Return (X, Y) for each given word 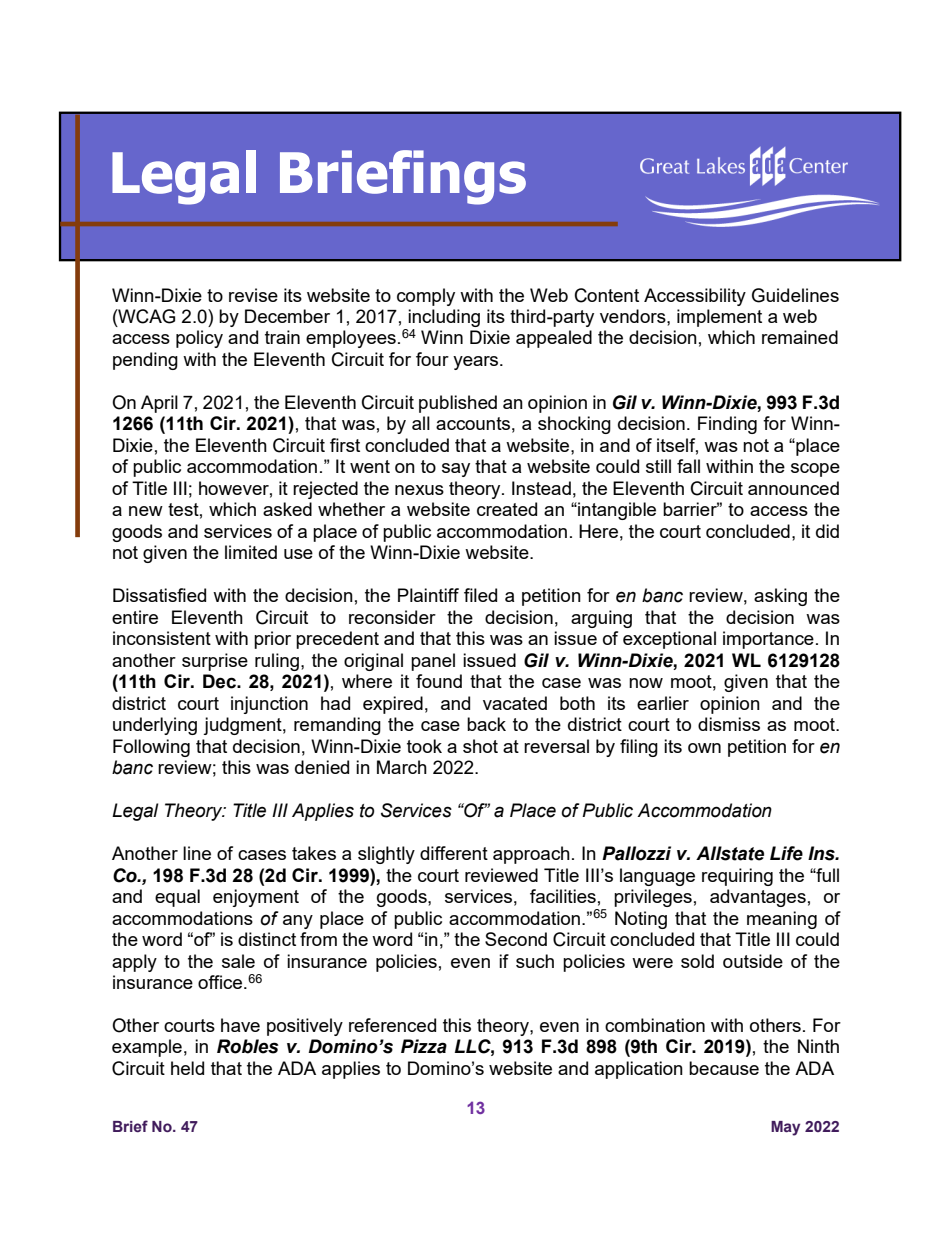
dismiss (729, 724)
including (444, 318)
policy (199, 339)
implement (719, 318)
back (486, 724)
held (187, 1068)
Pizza (424, 1046)
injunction (269, 705)
